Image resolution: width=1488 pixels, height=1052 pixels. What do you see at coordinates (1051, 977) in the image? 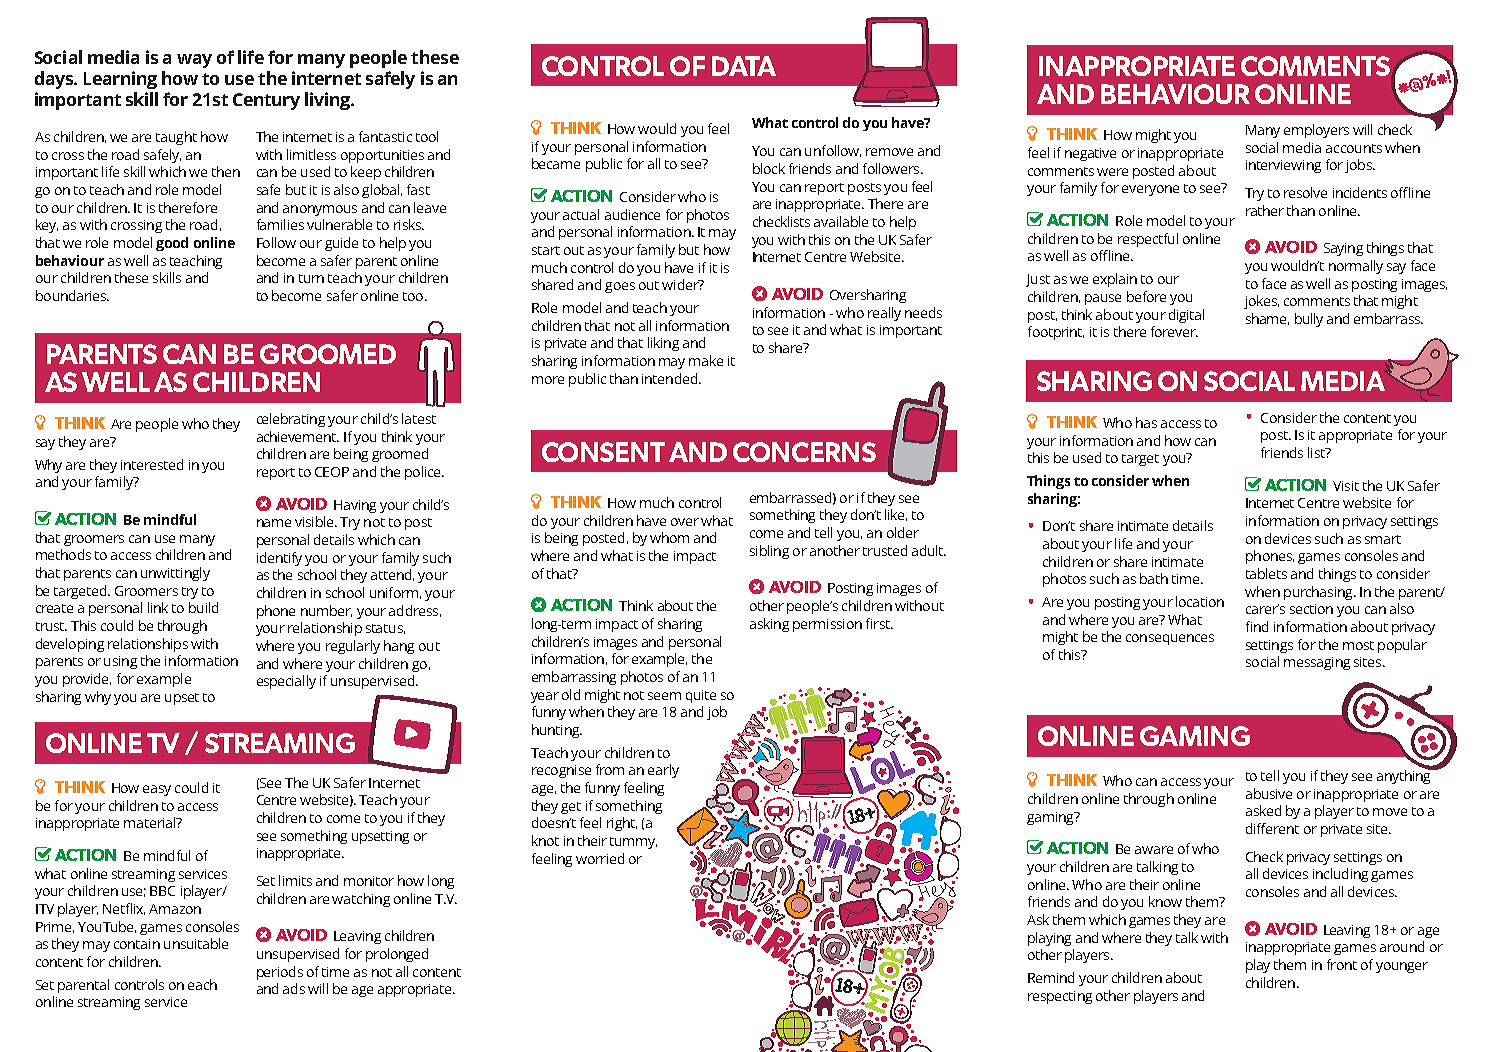
I see `Remind` at bounding box center [1051, 977].
